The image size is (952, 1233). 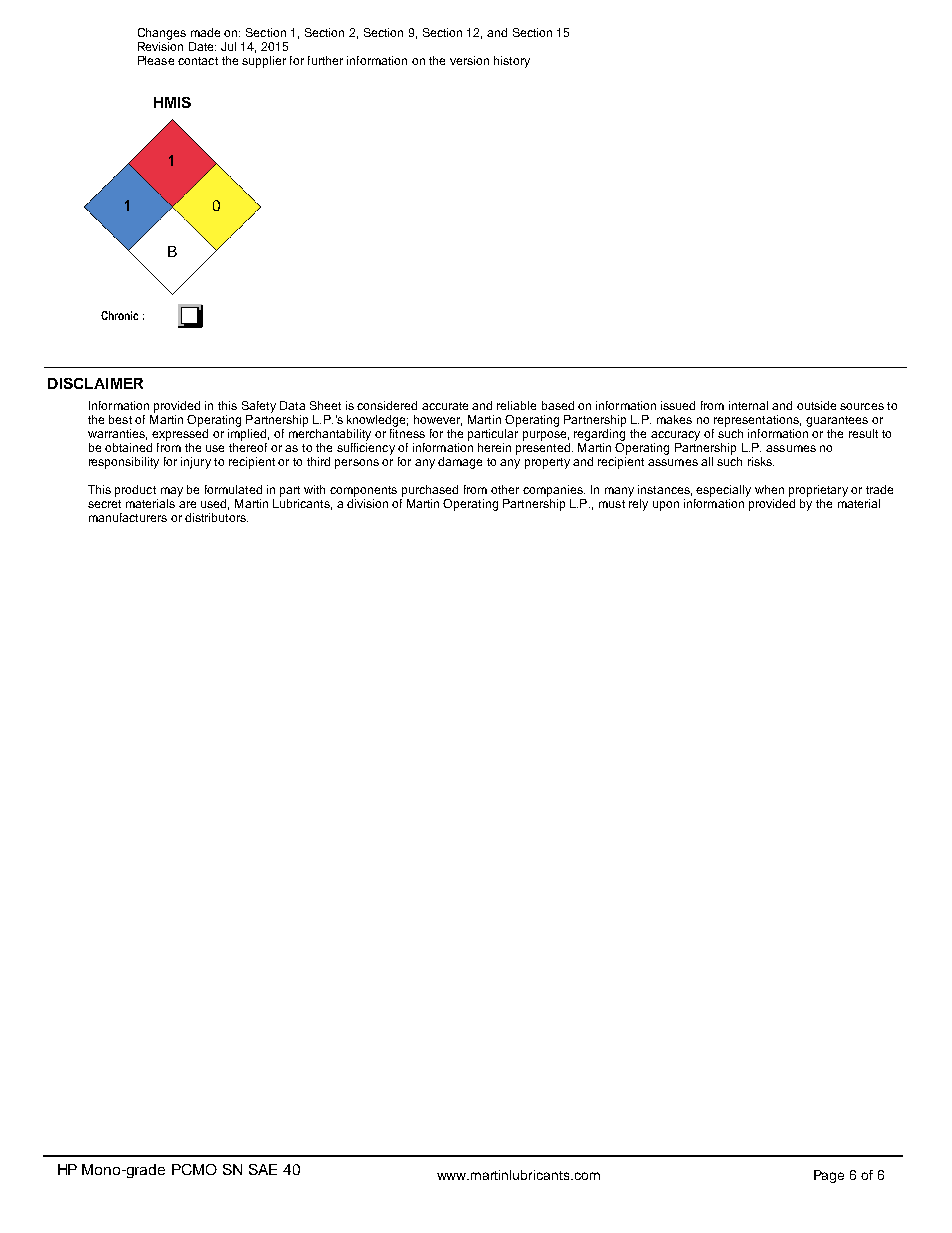 What do you see at coordinates (829, 1176) in the image?
I see `Page` at bounding box center [829, 1176].
